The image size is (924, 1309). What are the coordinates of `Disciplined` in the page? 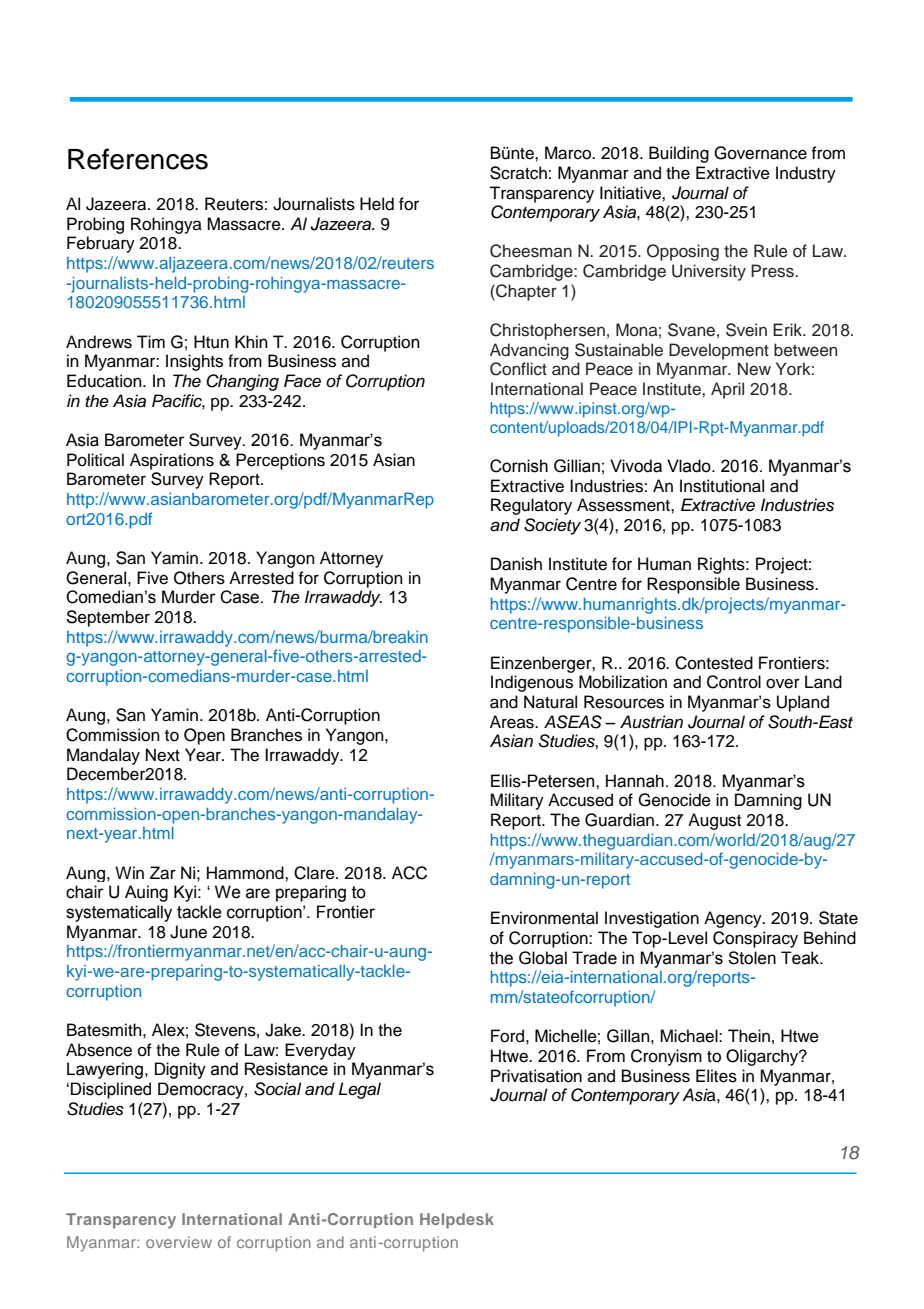 It's located at (111, 1090).
